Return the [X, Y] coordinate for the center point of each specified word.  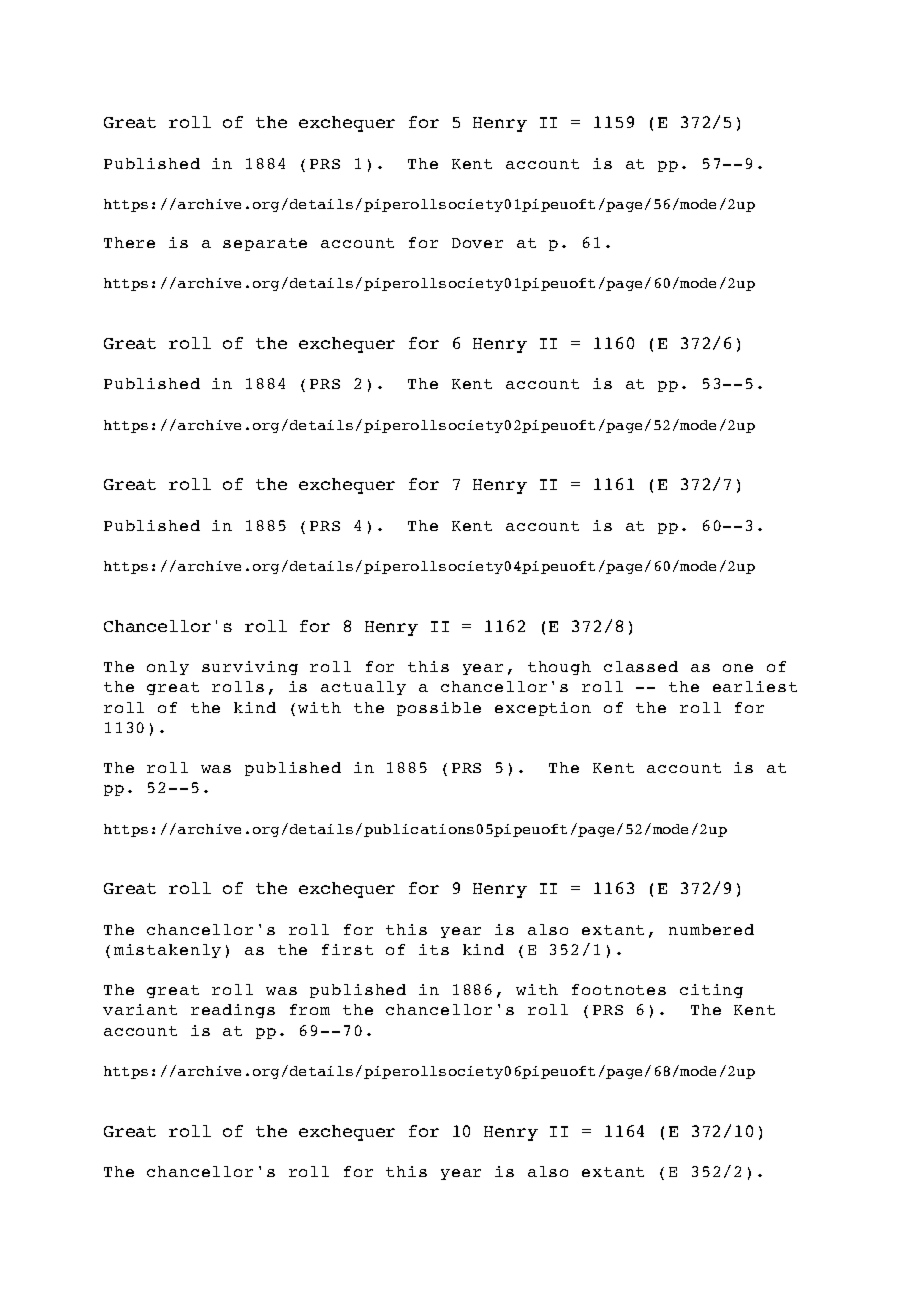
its [434, 949]
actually [363, 688]
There [129, 242]
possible [439, 709]
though [559, 668]
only [168, 668]
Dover [477, 243]
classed [641, 666]
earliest [755, 686]
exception [543, 709]
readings [233, 1011]
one [738, 668]
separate [265, 244]
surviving [250, 668]
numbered [711, 929]
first [347, 949]
